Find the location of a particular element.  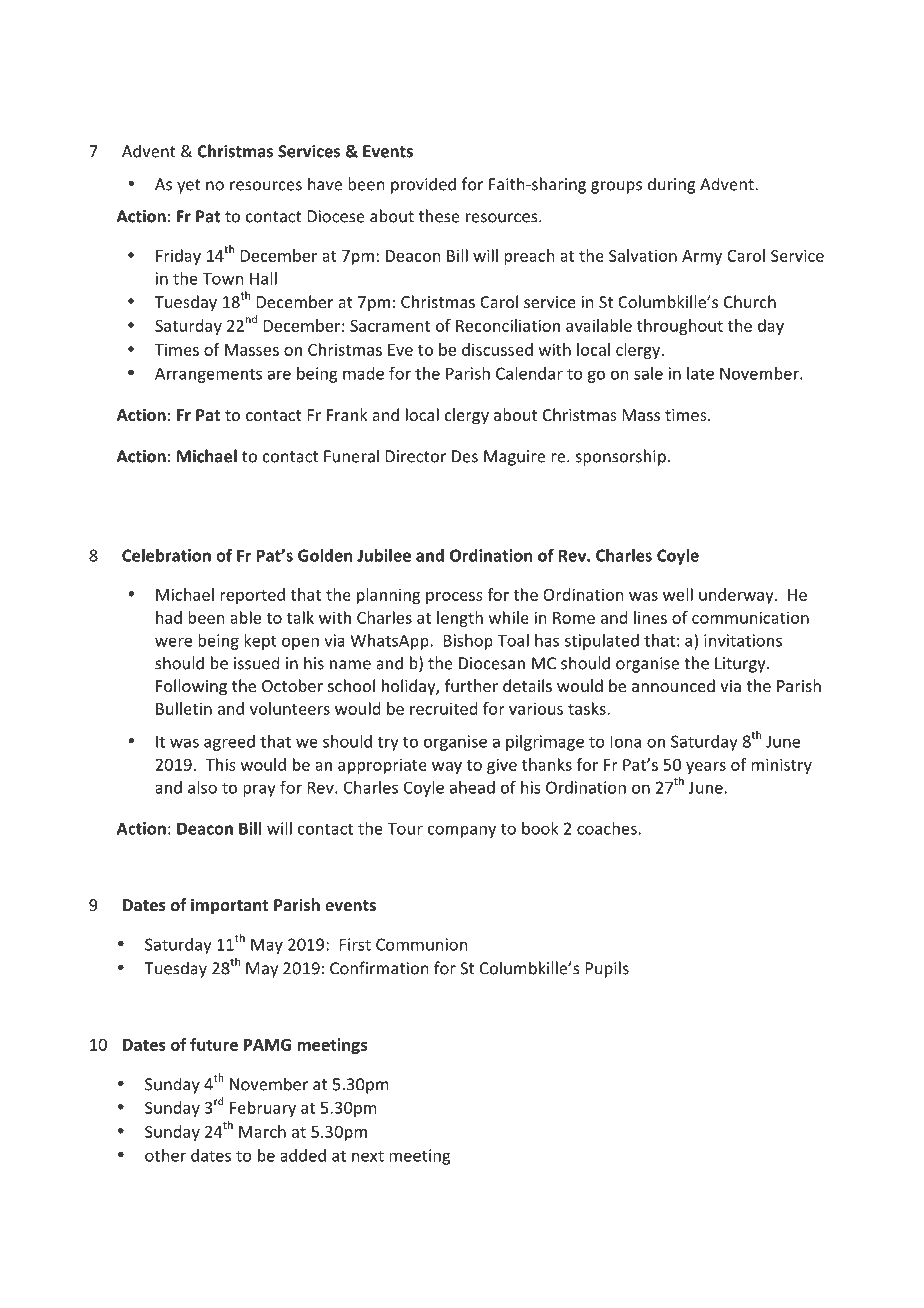

years is located at coordinates (706, 768).
